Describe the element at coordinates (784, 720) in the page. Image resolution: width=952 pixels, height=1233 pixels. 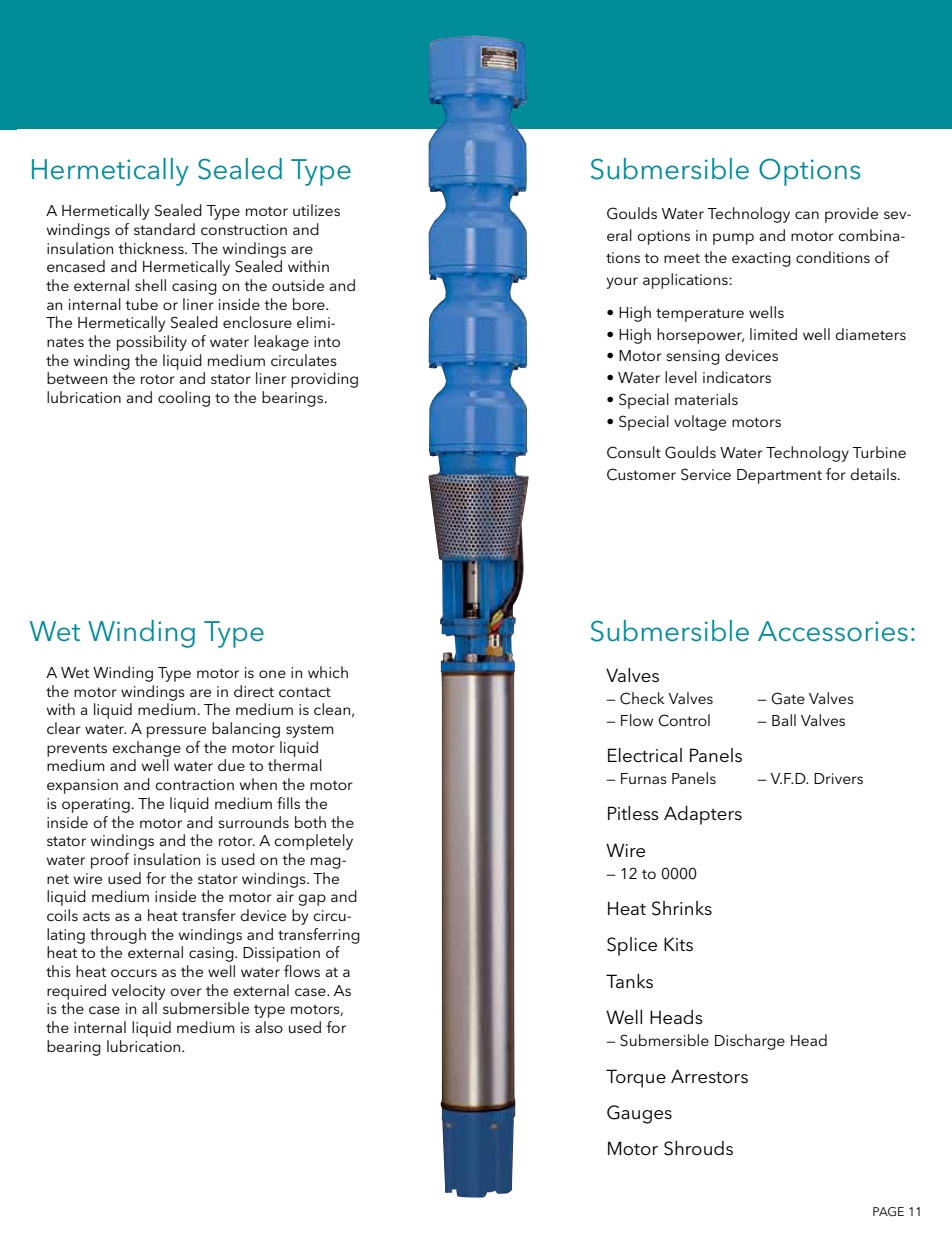
I see `Ball` at that location.
